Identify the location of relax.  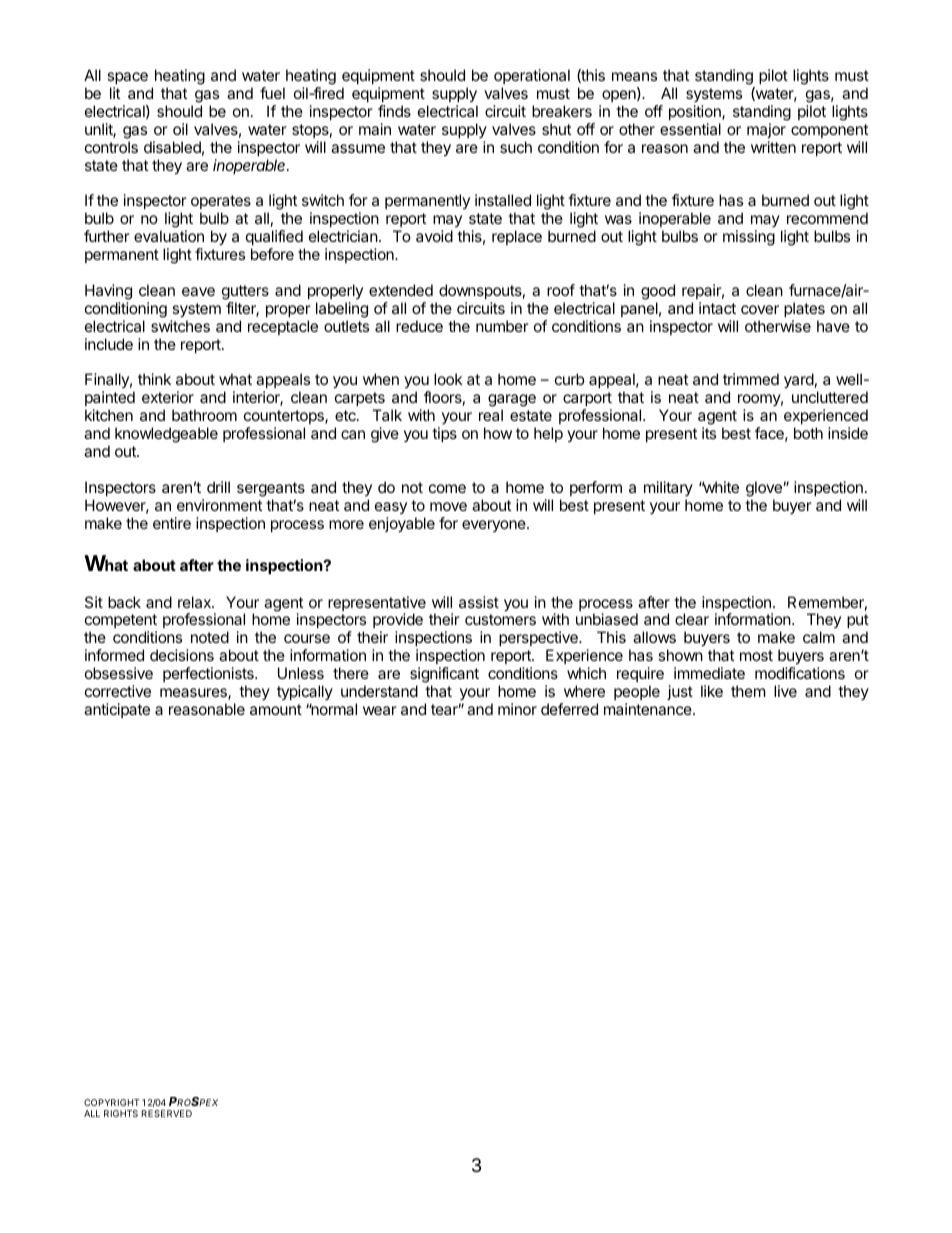
(195, 602).
